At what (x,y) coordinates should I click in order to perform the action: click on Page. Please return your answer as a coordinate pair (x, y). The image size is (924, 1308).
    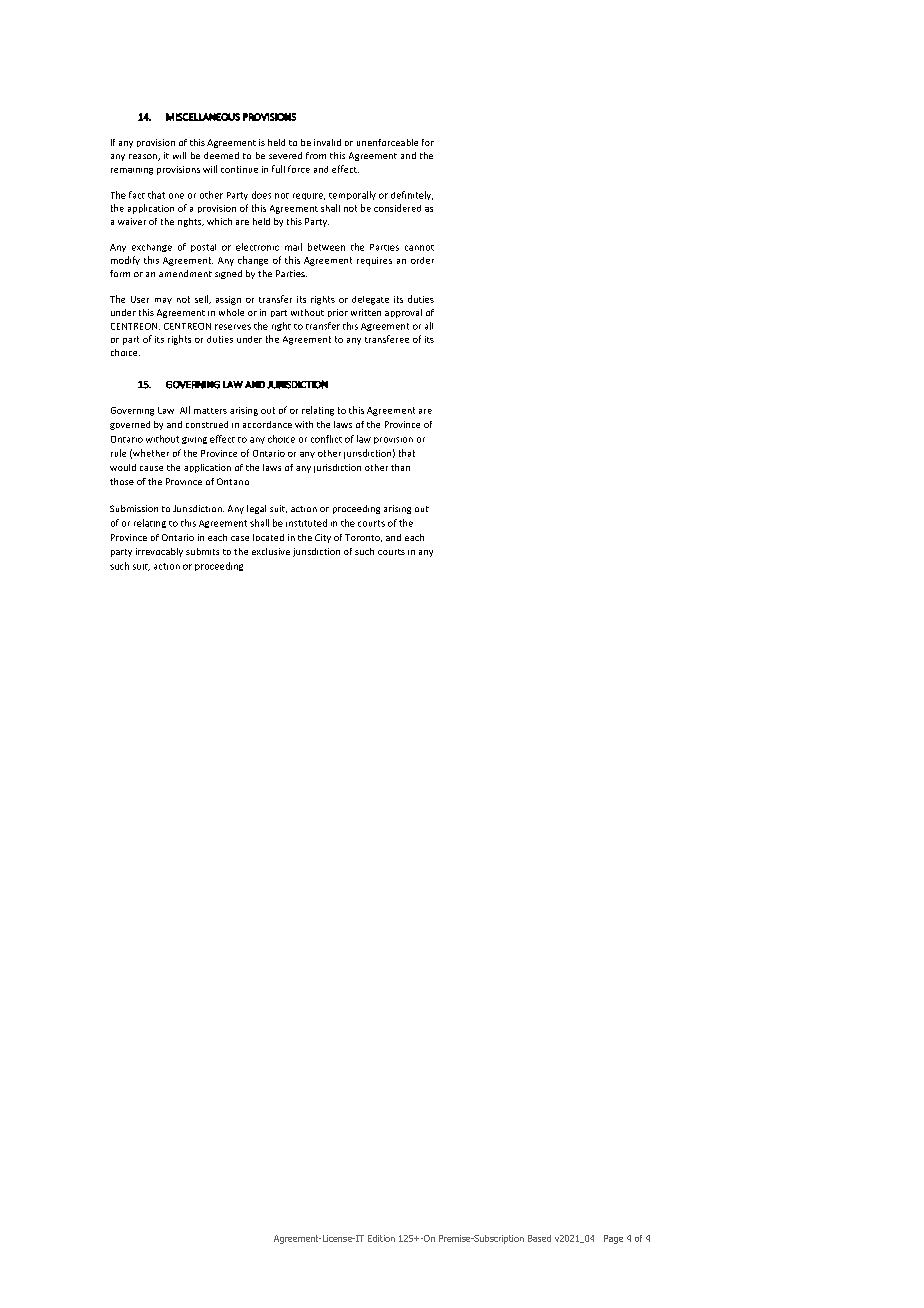
    Looking at the image, I should click on (613, 1239).
